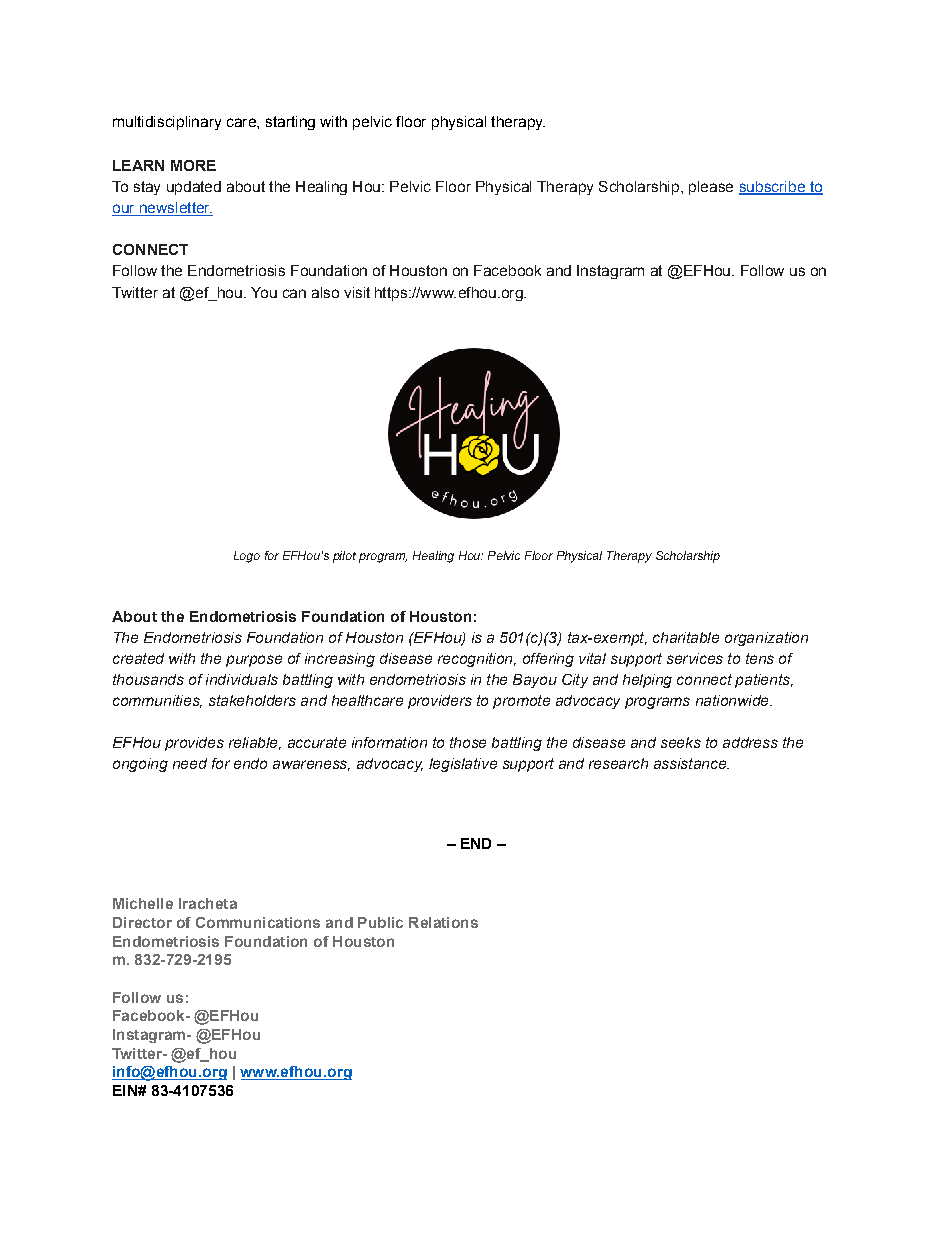  What do you see at coordinates (691, 763) in the document?
I see `assistance` at bounding box center [691, 763].
